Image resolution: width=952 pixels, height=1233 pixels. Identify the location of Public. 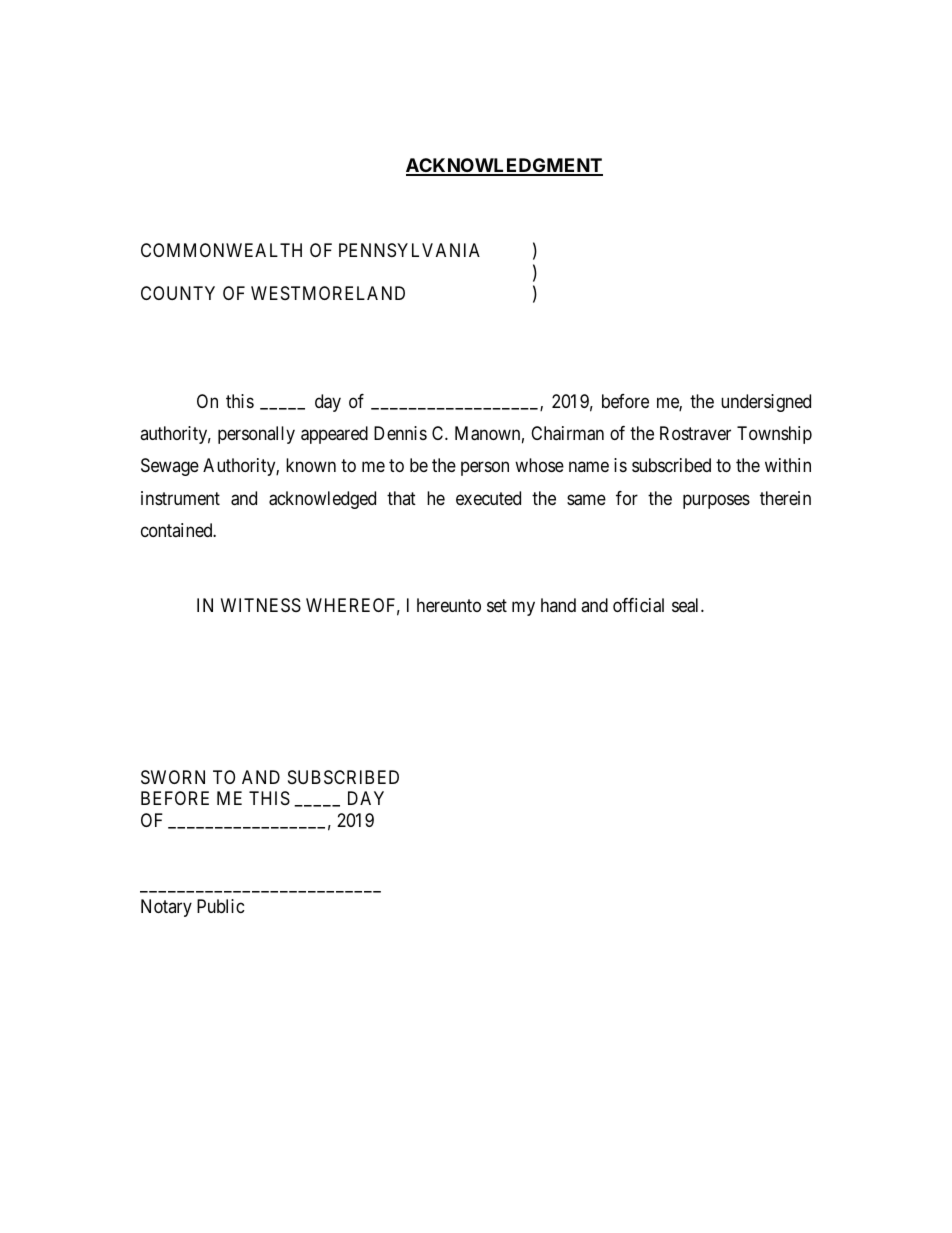
(221, 906).
